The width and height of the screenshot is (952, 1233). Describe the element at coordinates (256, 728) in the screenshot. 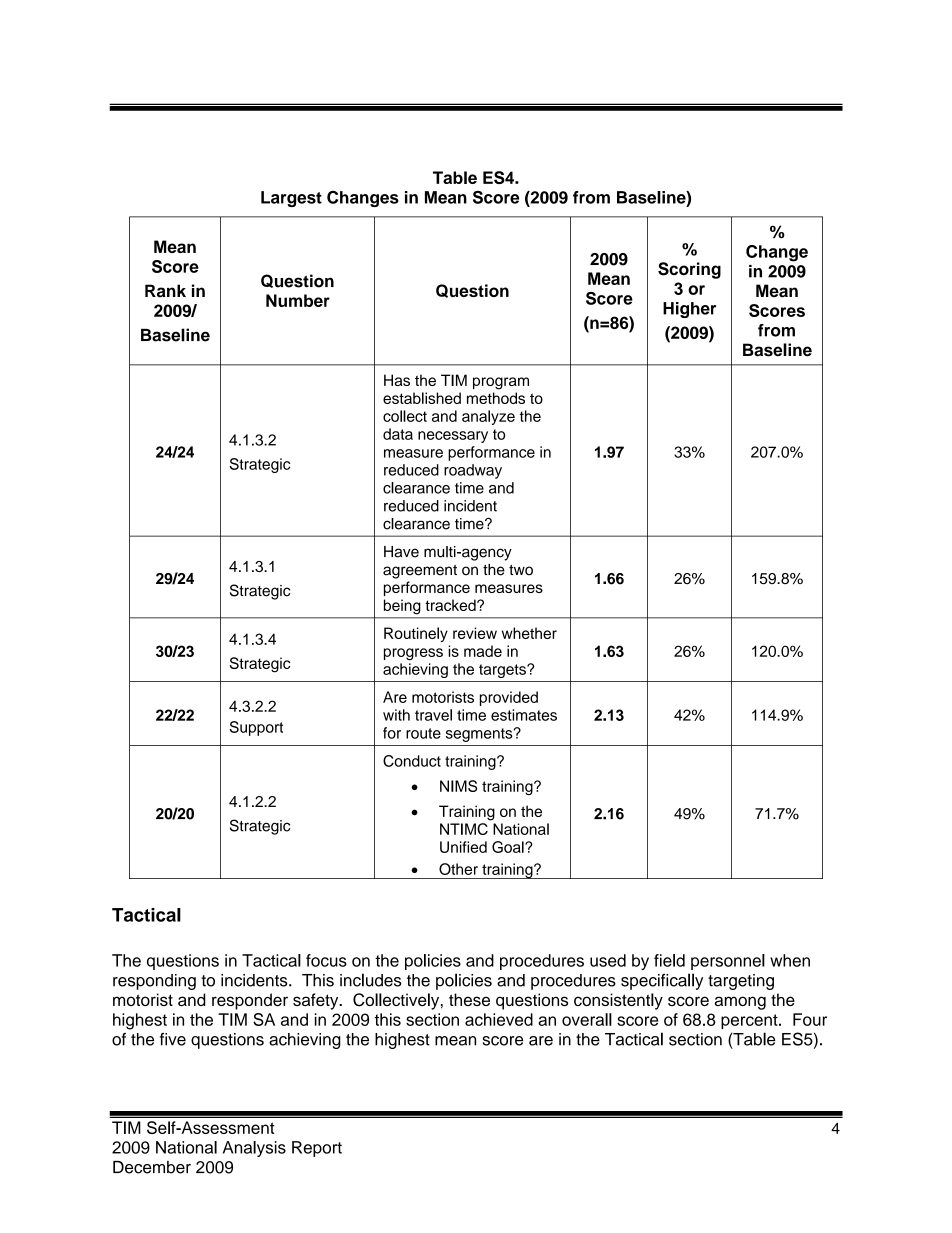

I see `Support` at that location.
